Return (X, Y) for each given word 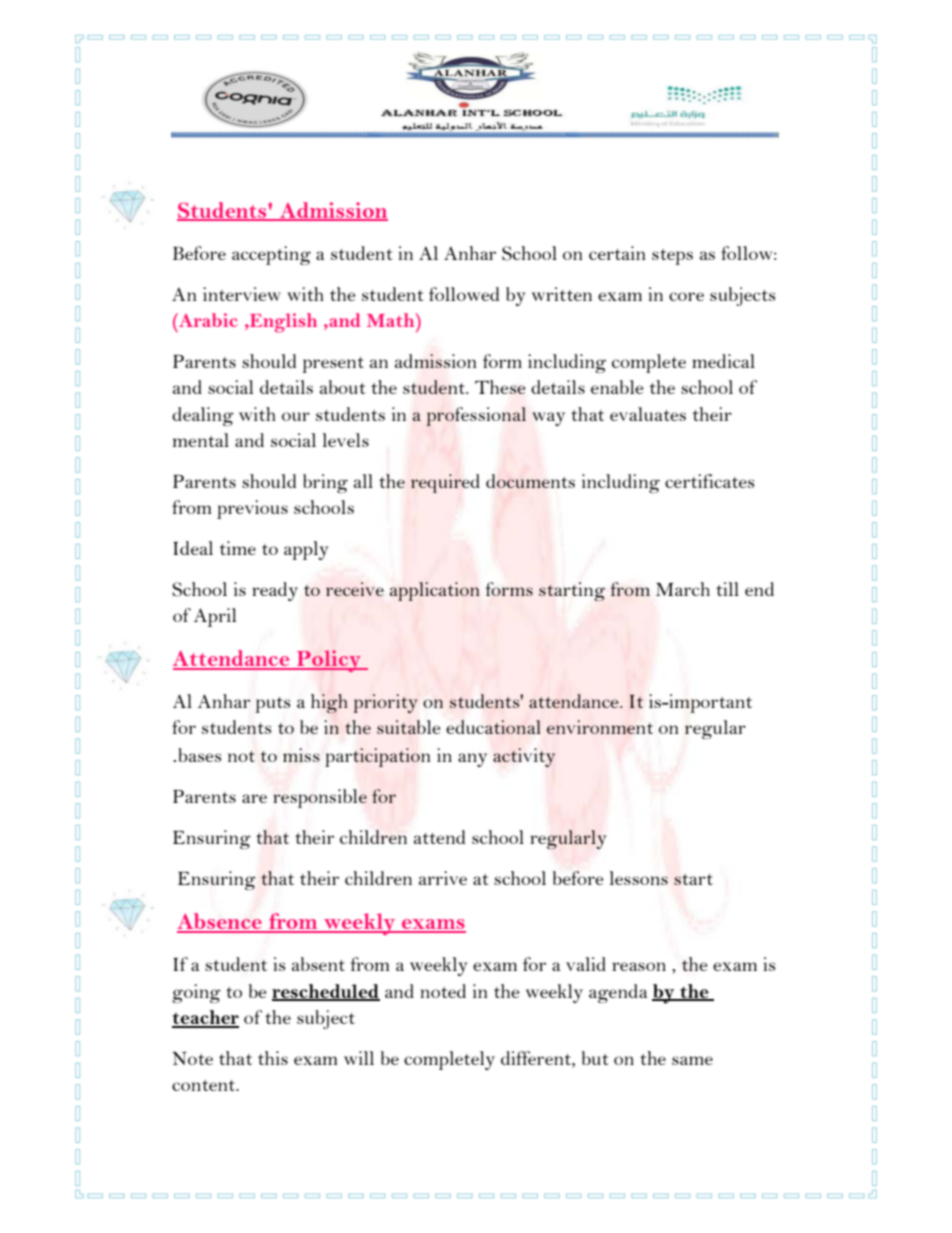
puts (273, 705)
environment (600, 727)
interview (242, 294)
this (273, 1058)
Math (392, 320)
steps (672, 257)
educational (493, 727)
